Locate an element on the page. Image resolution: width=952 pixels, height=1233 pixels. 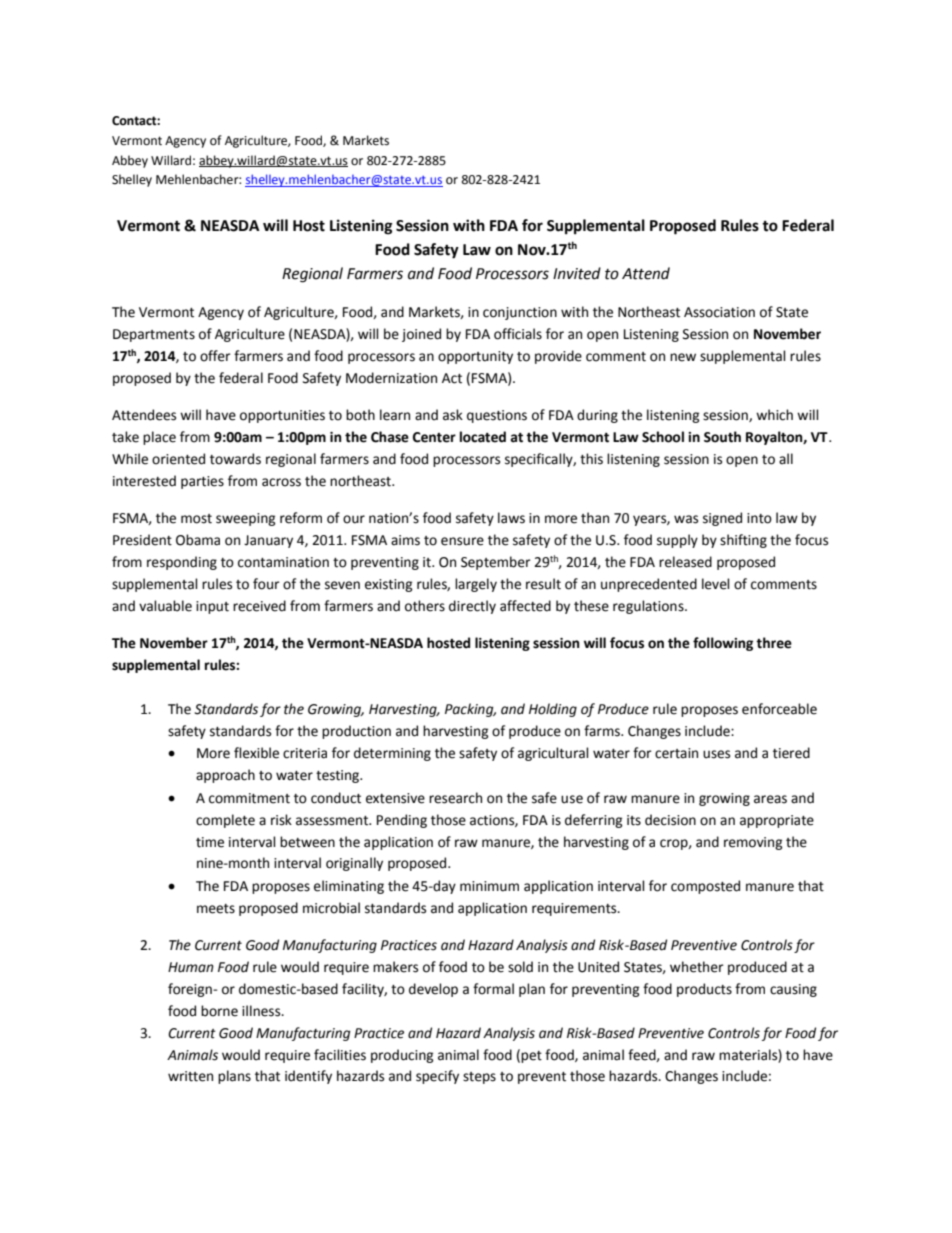
directly is located at coordinates (472, 607).
